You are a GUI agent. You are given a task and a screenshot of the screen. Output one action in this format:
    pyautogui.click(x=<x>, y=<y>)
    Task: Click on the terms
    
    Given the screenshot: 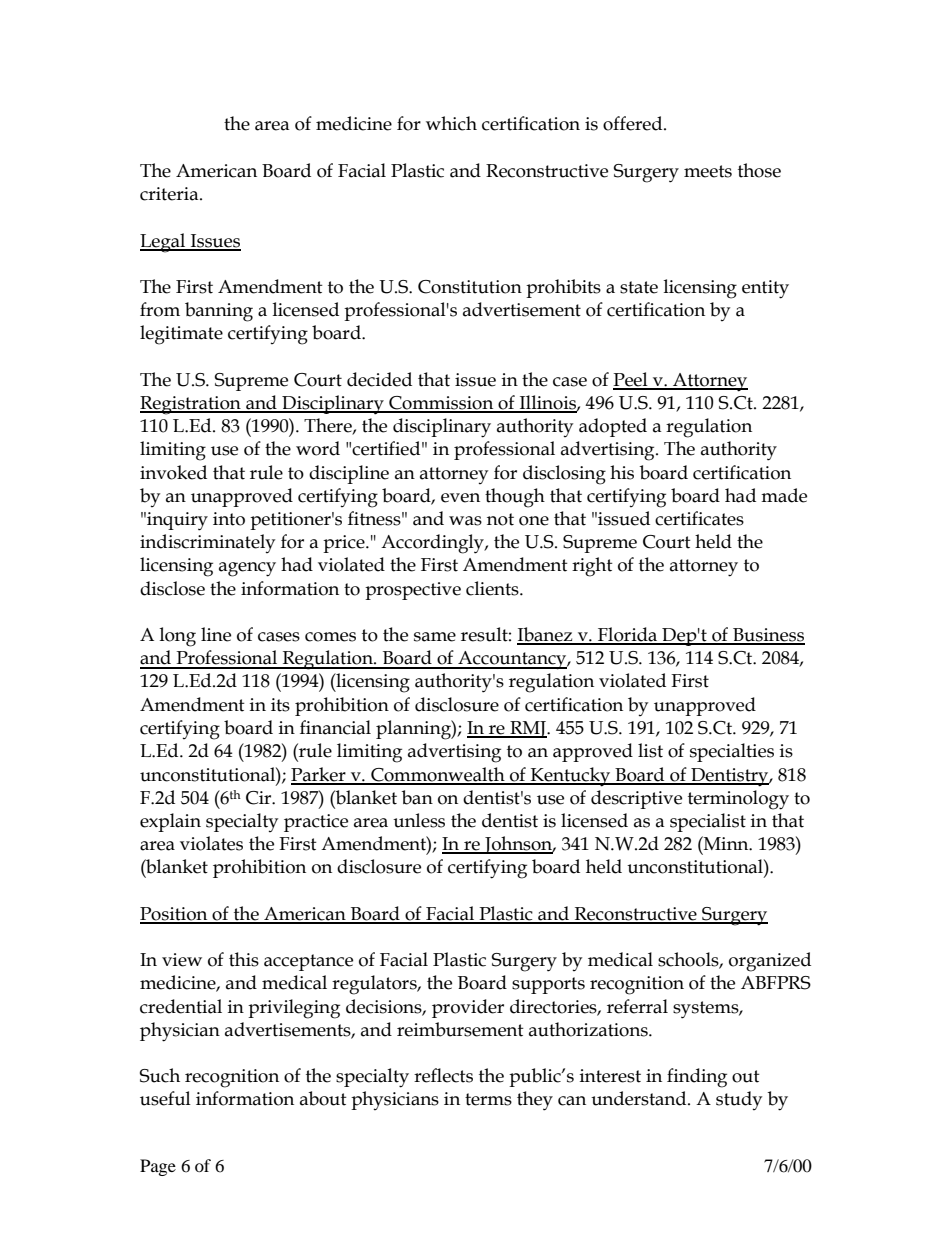 What is the action you would take?
    pyautogui.click(x=488, y=1099)
